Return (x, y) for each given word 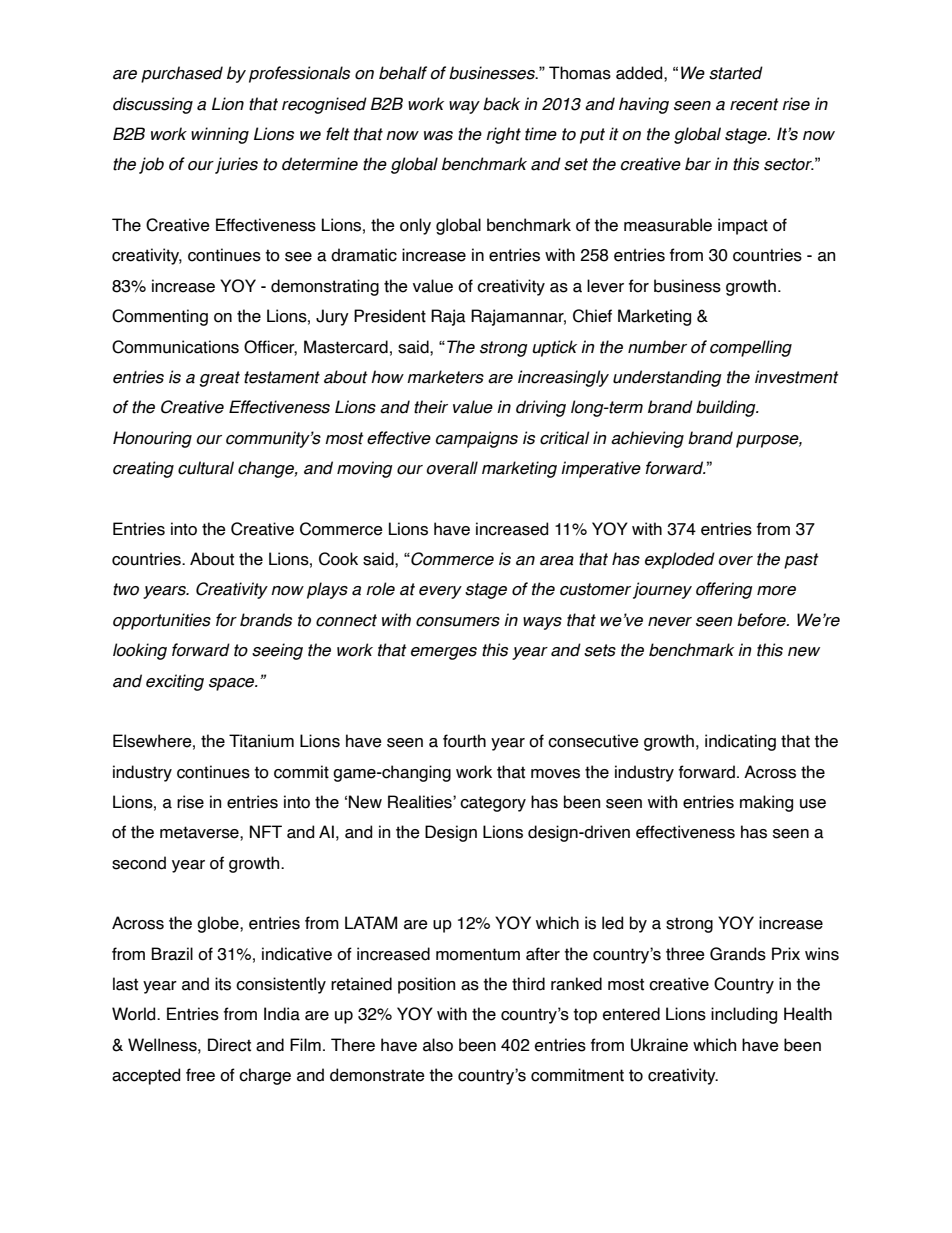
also (438, 1045)
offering (724, 590)
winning (220, 135)
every (440, 592)
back (501, 104)
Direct (229, 1045)
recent (754, 104)
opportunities (162, 621)
